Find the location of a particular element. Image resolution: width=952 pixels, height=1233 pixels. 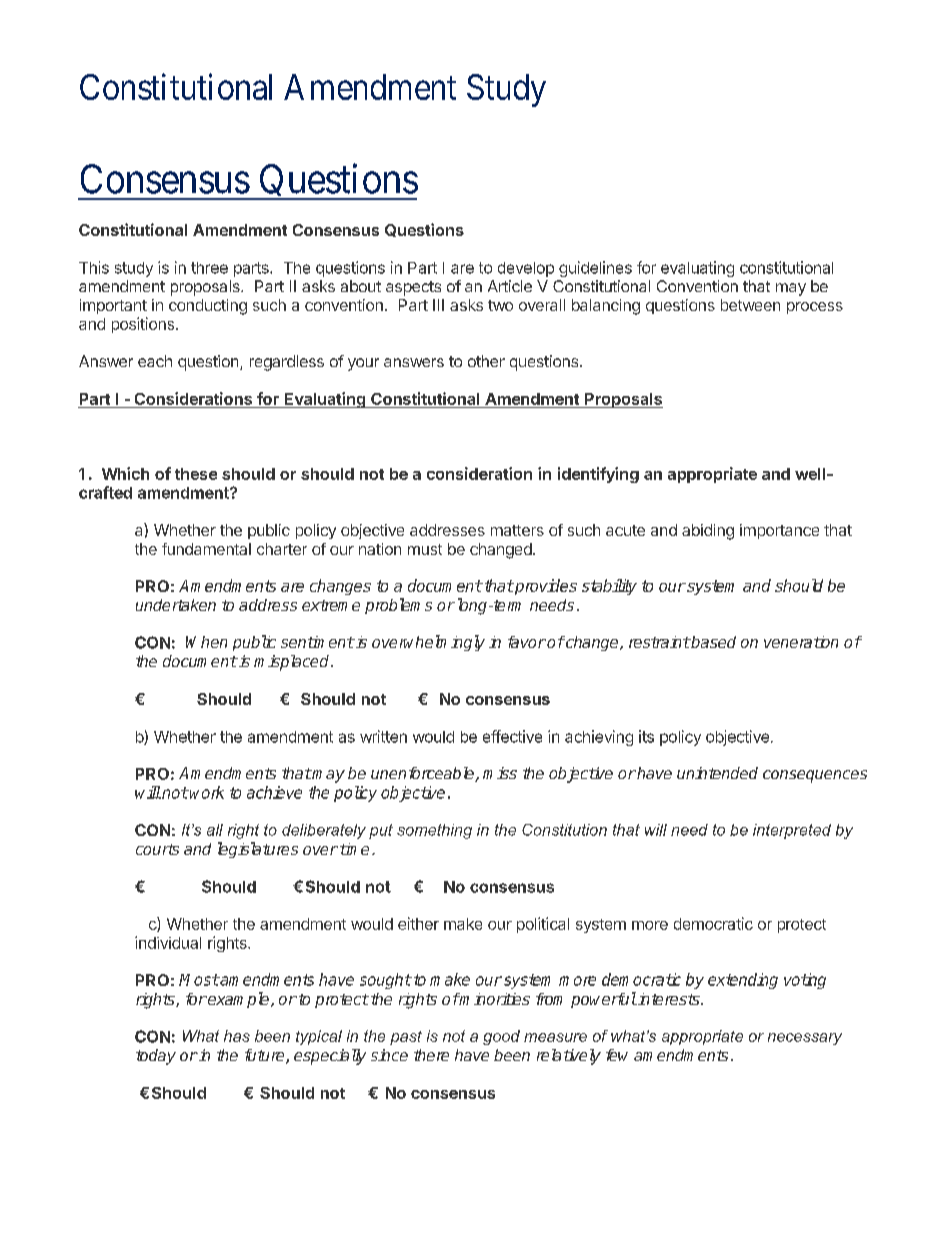

between is located at coordinates (750, 305).
